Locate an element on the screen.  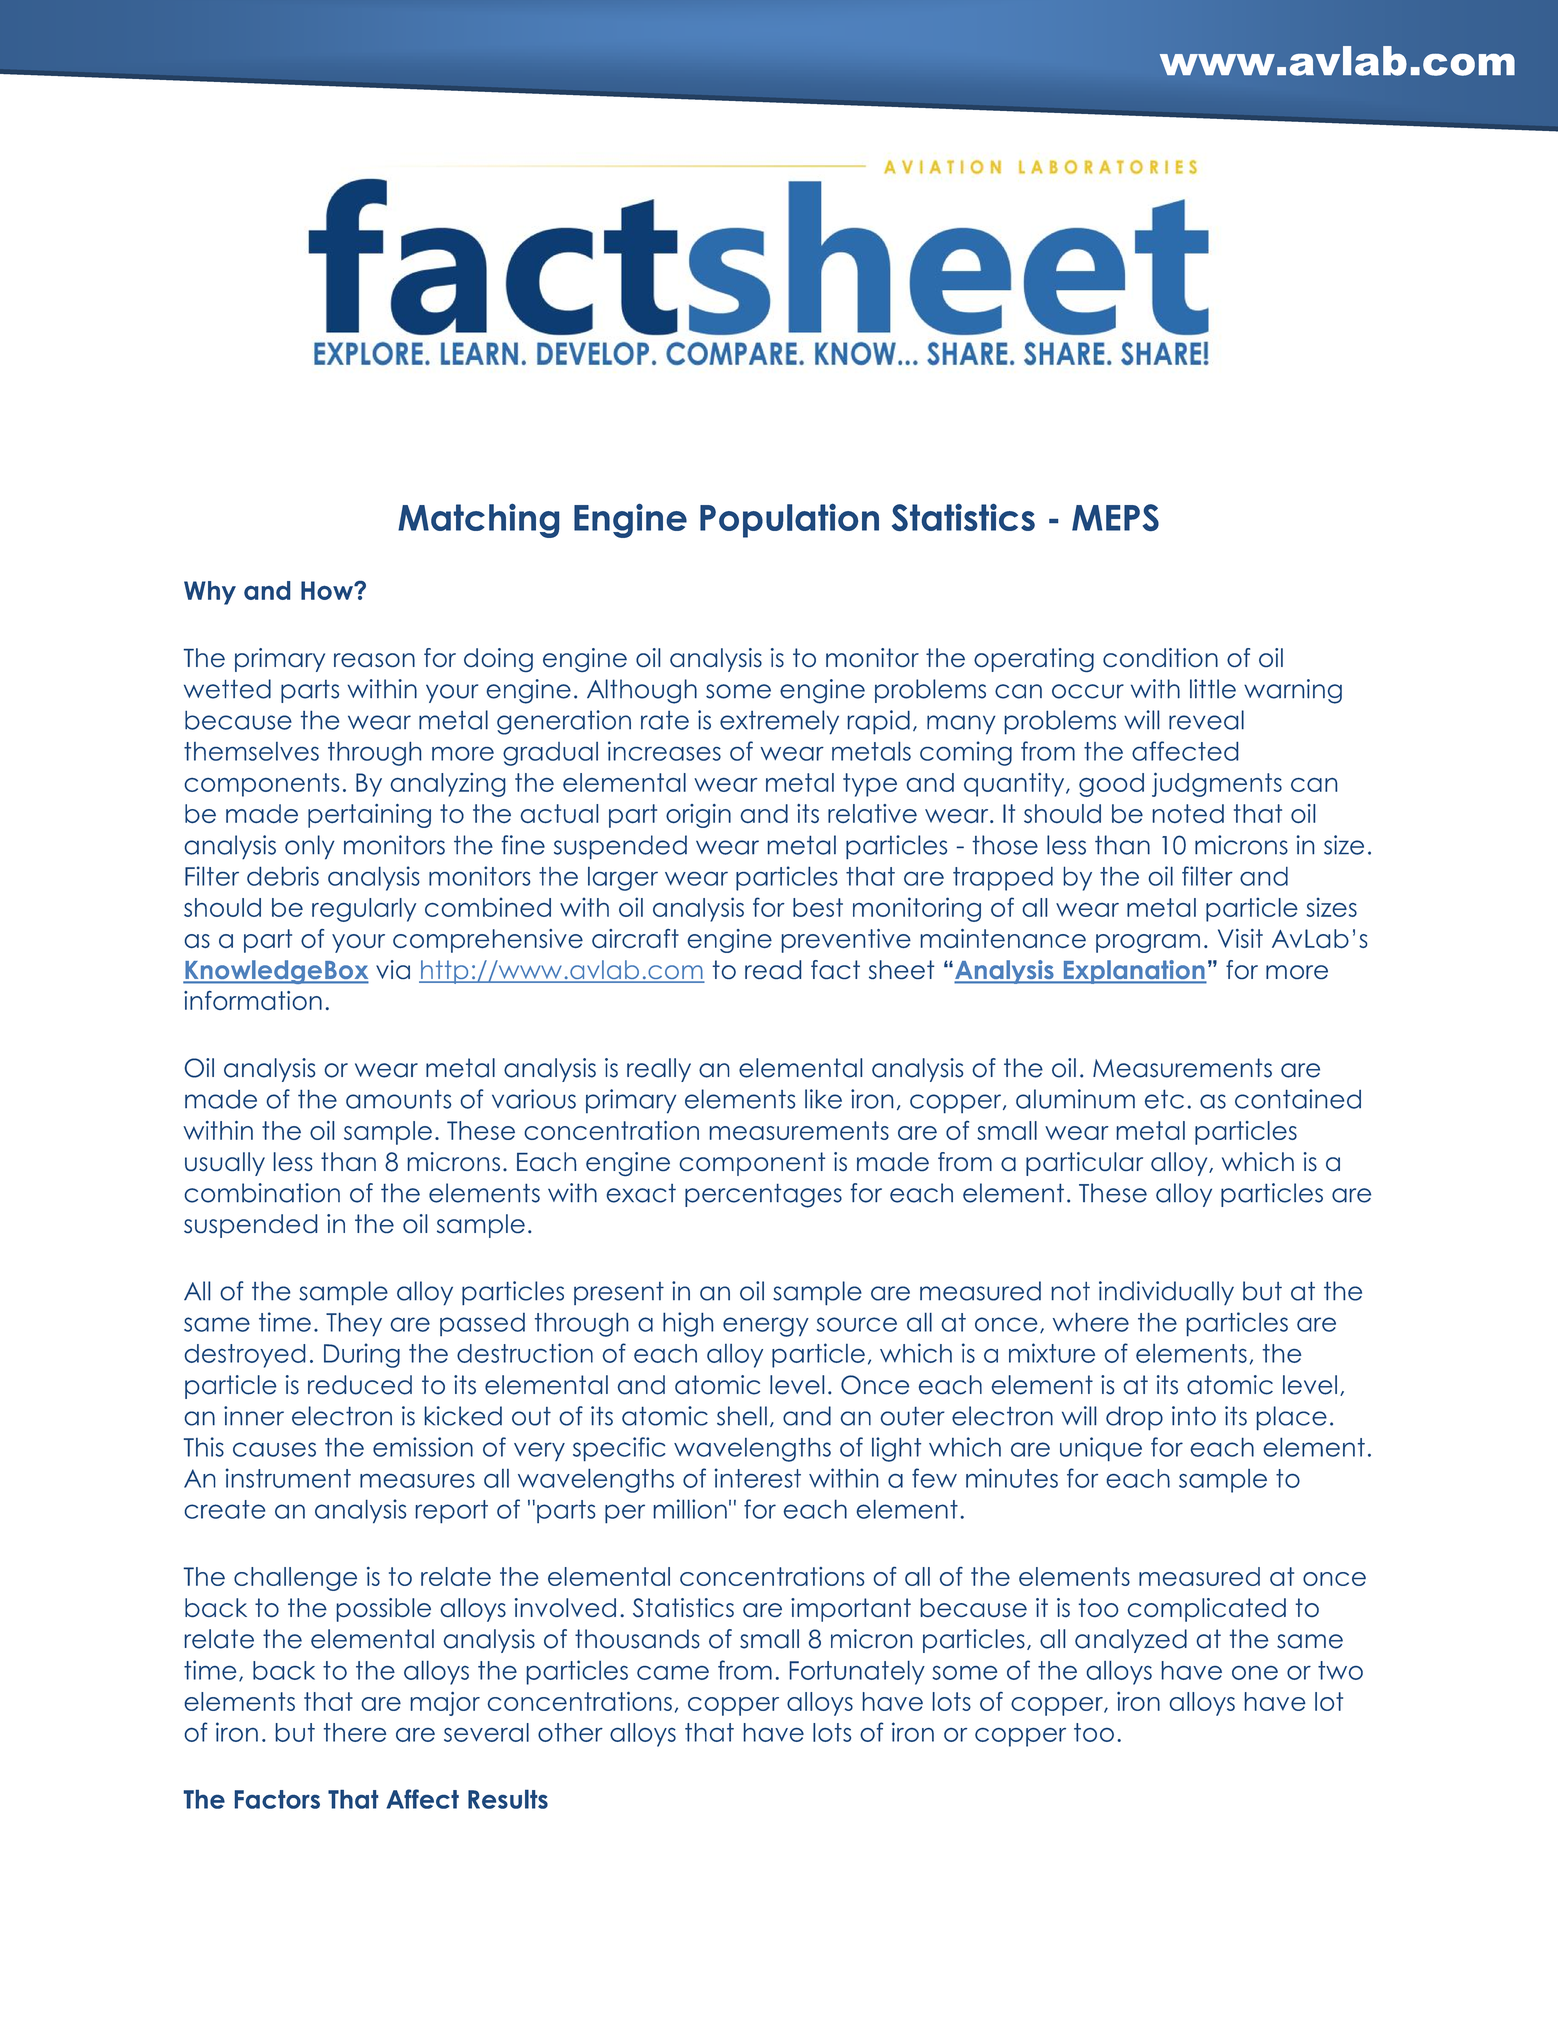
percentages is located at coordinates (763, 1195).
